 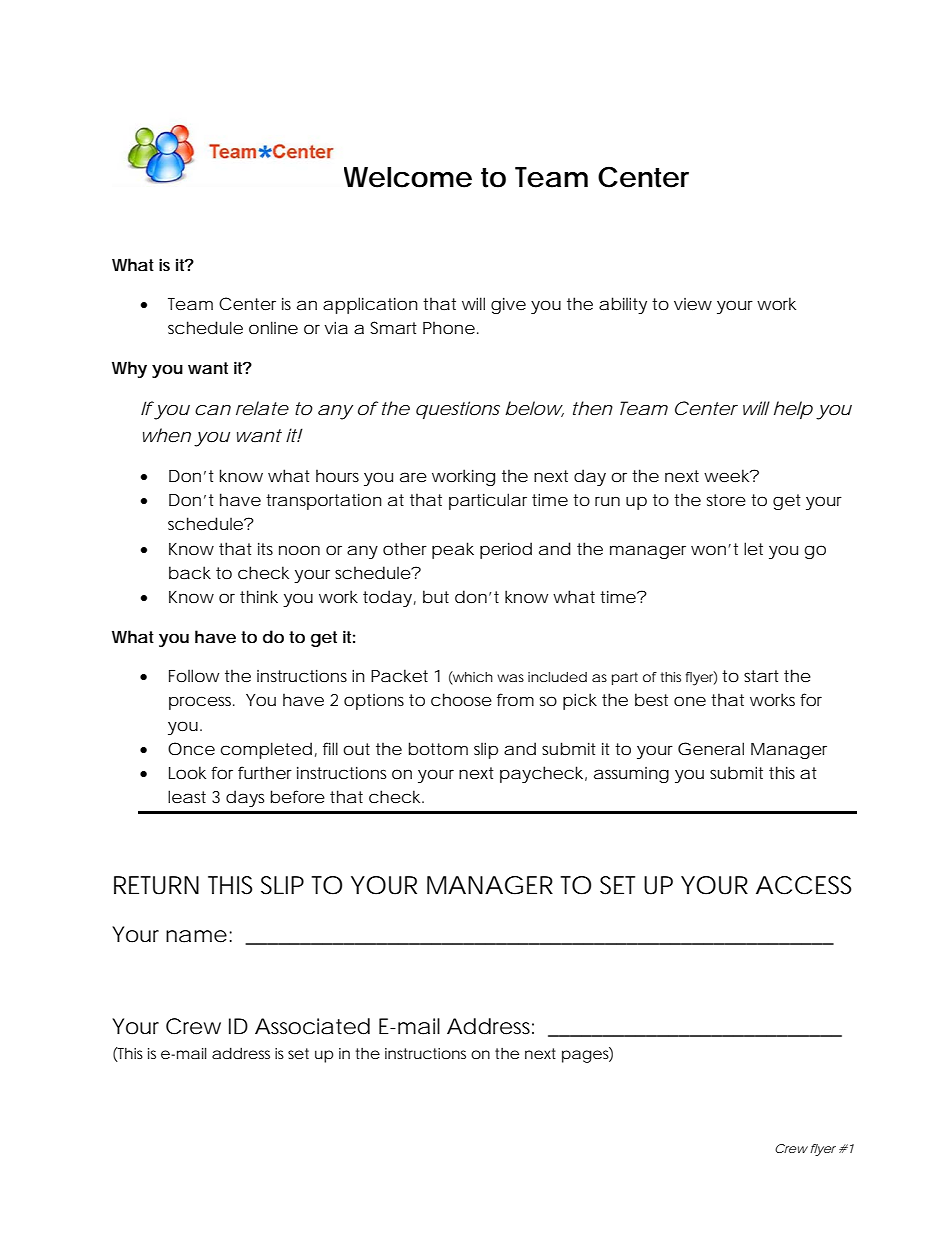 What do you see at coordinates (804, 885) in the document?
I see `ACCESS` at bounding box center [804, 885].
